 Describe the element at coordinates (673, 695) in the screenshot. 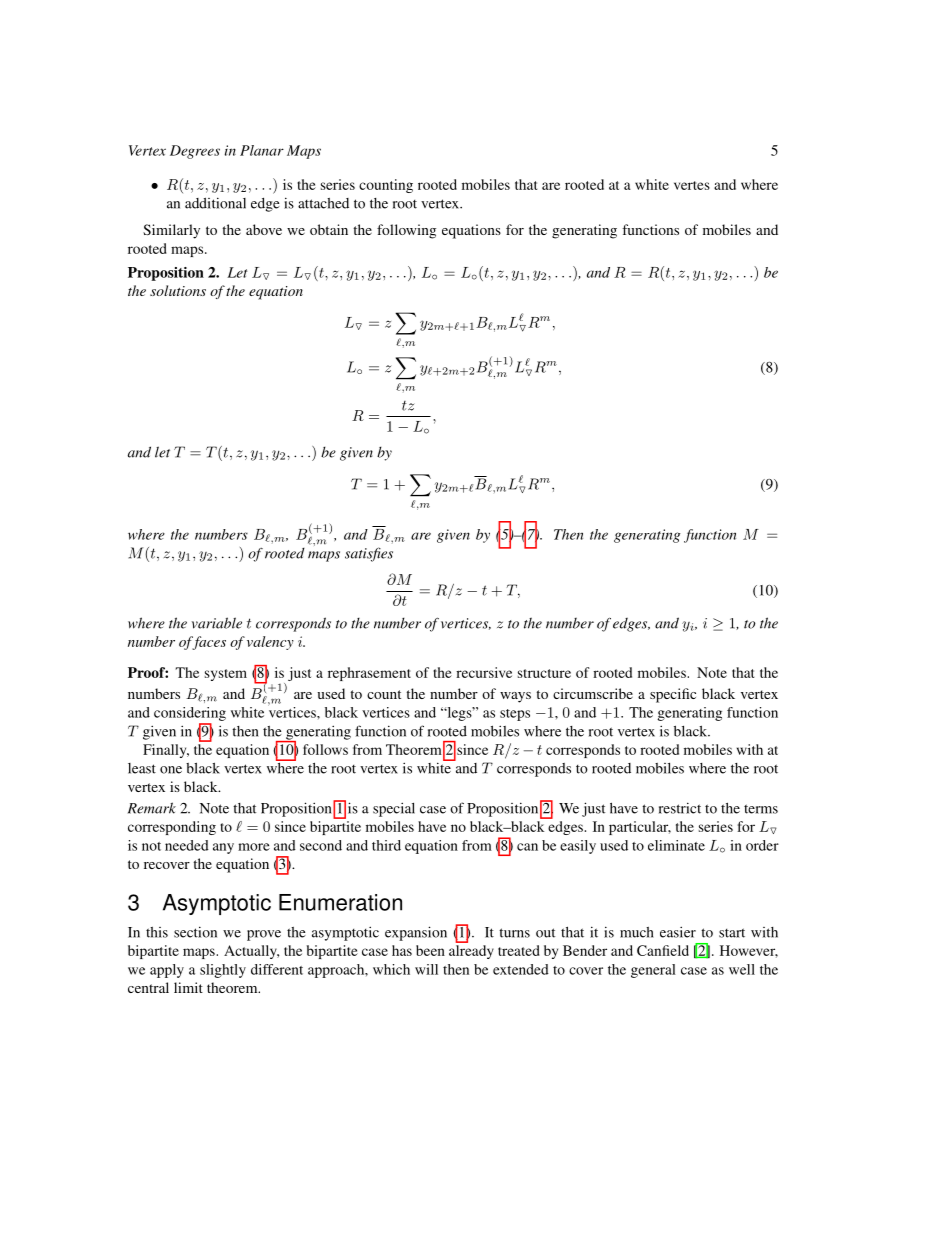

I see `specific` at that location.
